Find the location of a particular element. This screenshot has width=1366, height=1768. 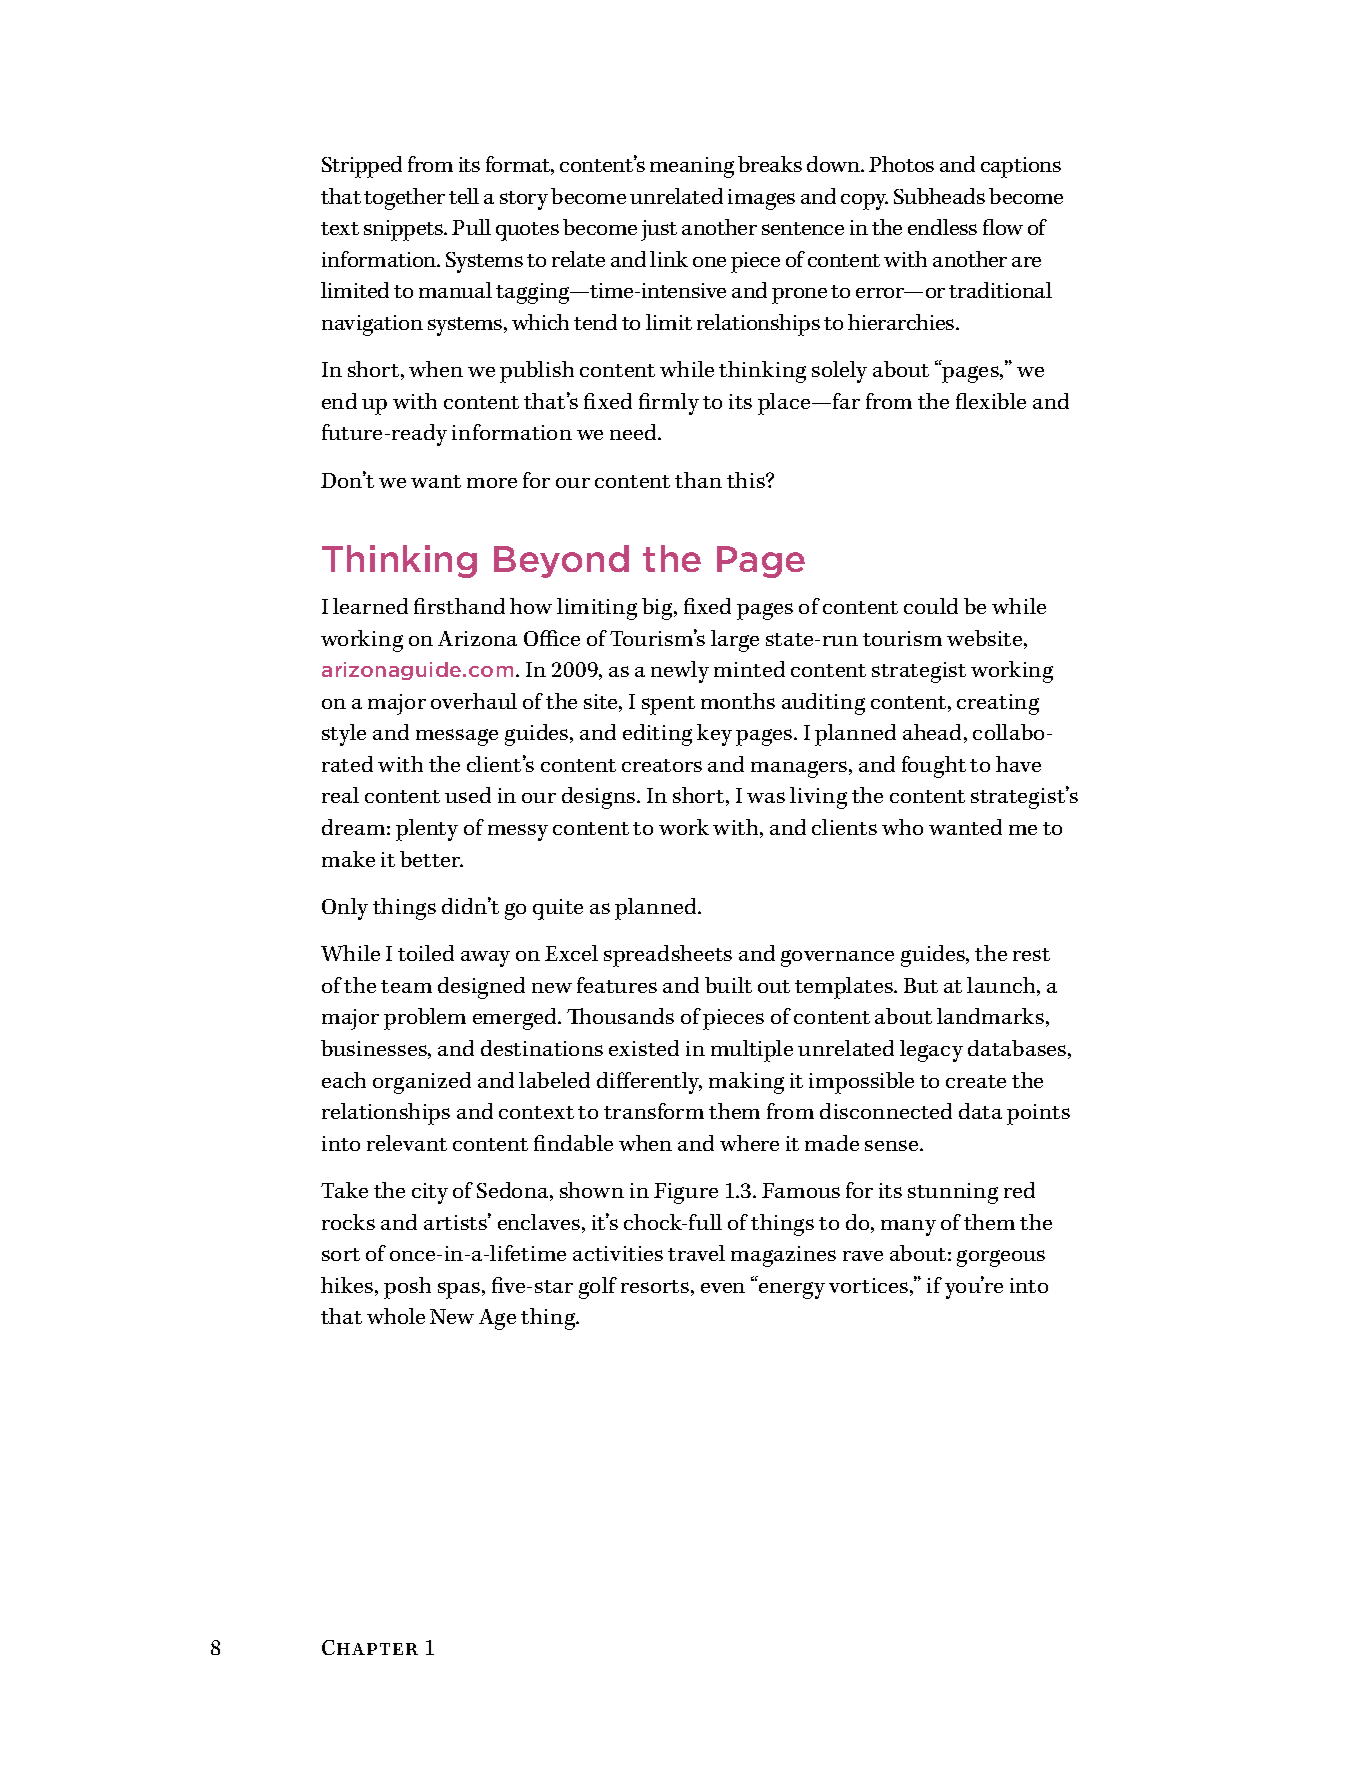

creating is located at coordinates (998, 704).
